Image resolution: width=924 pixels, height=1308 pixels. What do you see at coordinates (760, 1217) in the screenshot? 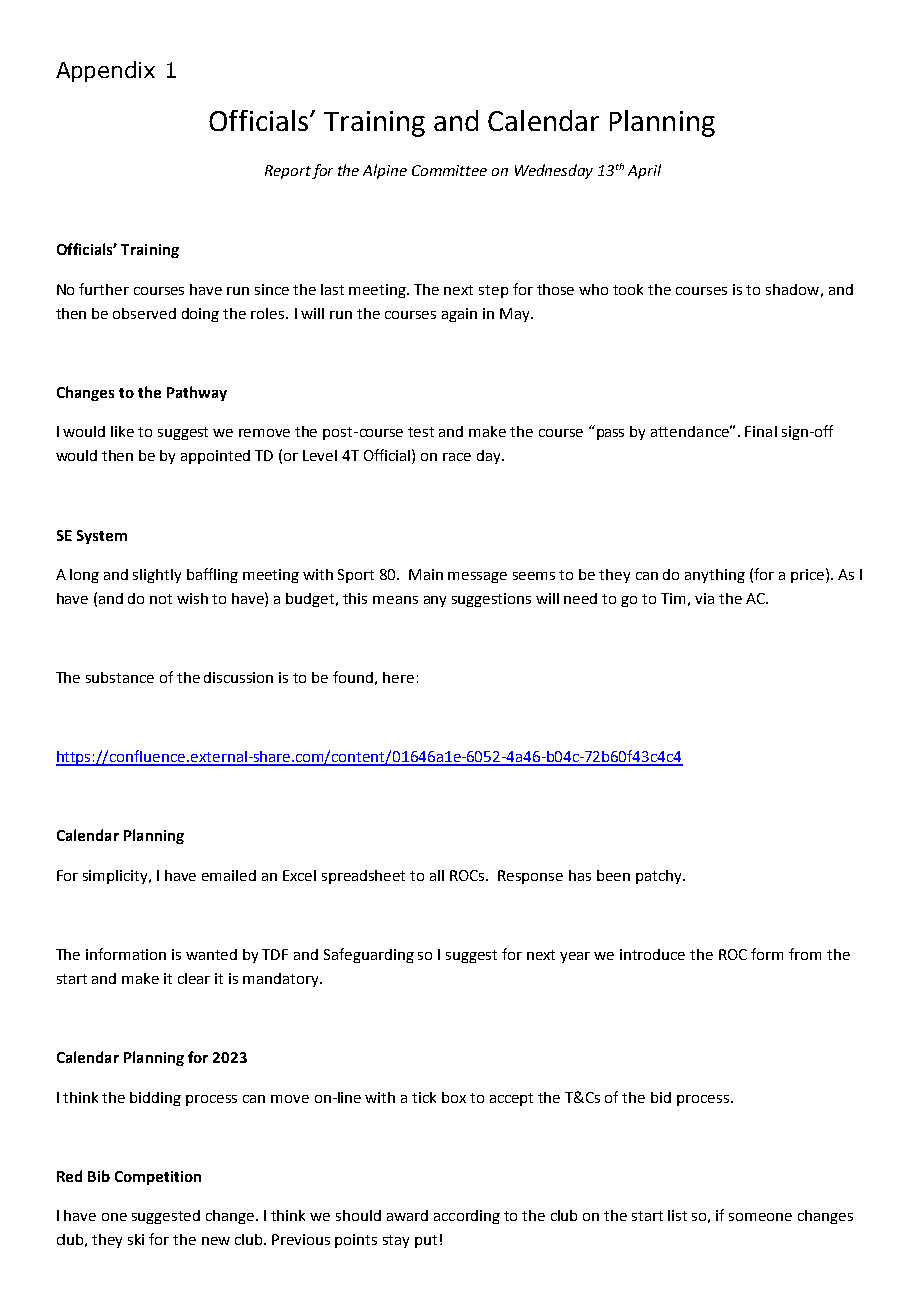
I see `someone` at bounding box center [760, 1217].
